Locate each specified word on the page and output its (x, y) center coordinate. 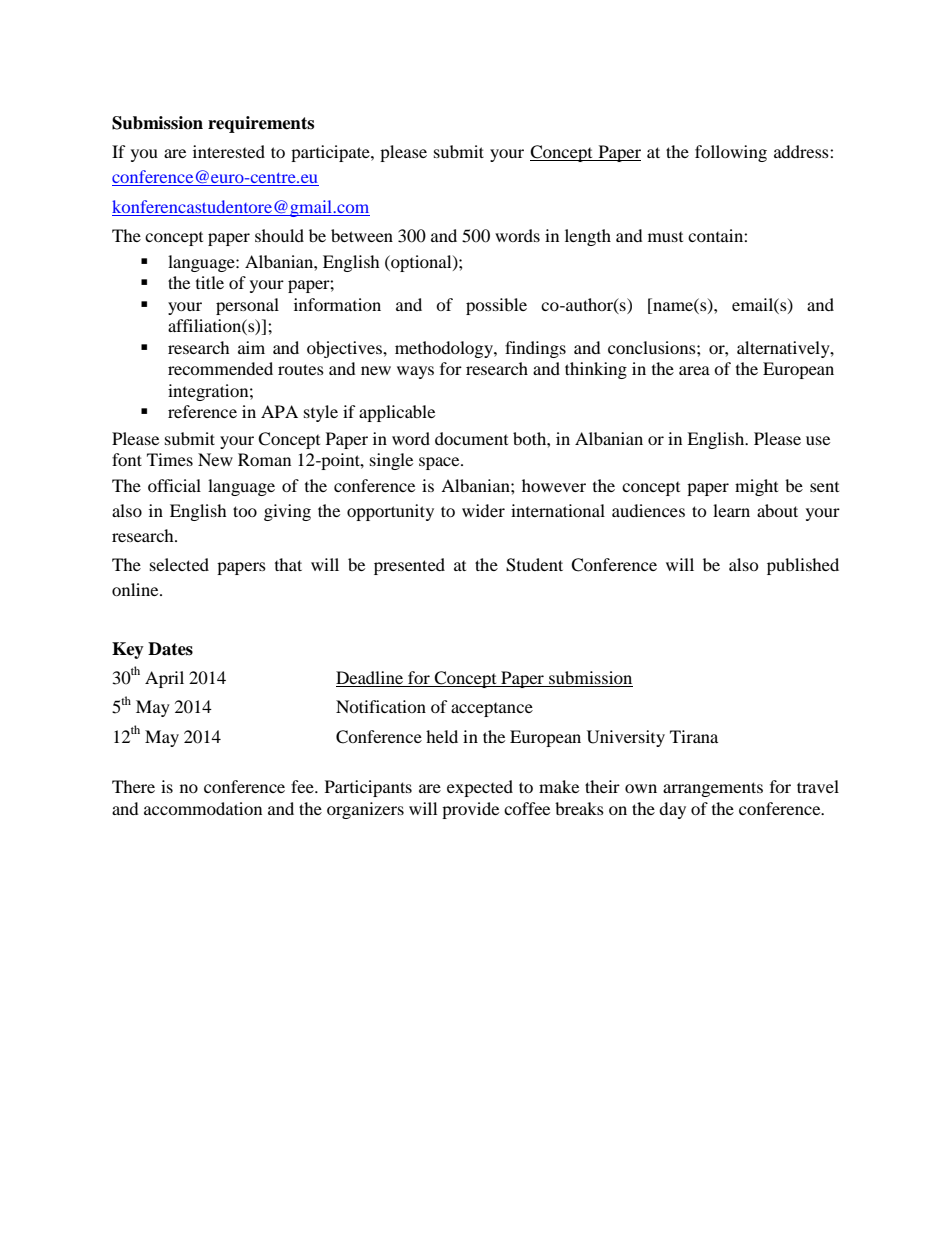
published (803, 566)
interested (229, 151)
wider (483, 510)
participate (331, 153)
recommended (220, 368)
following (731, 153)
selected (179, 564)
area (694, 370)
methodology (445, 349)
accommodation (203, 808)
